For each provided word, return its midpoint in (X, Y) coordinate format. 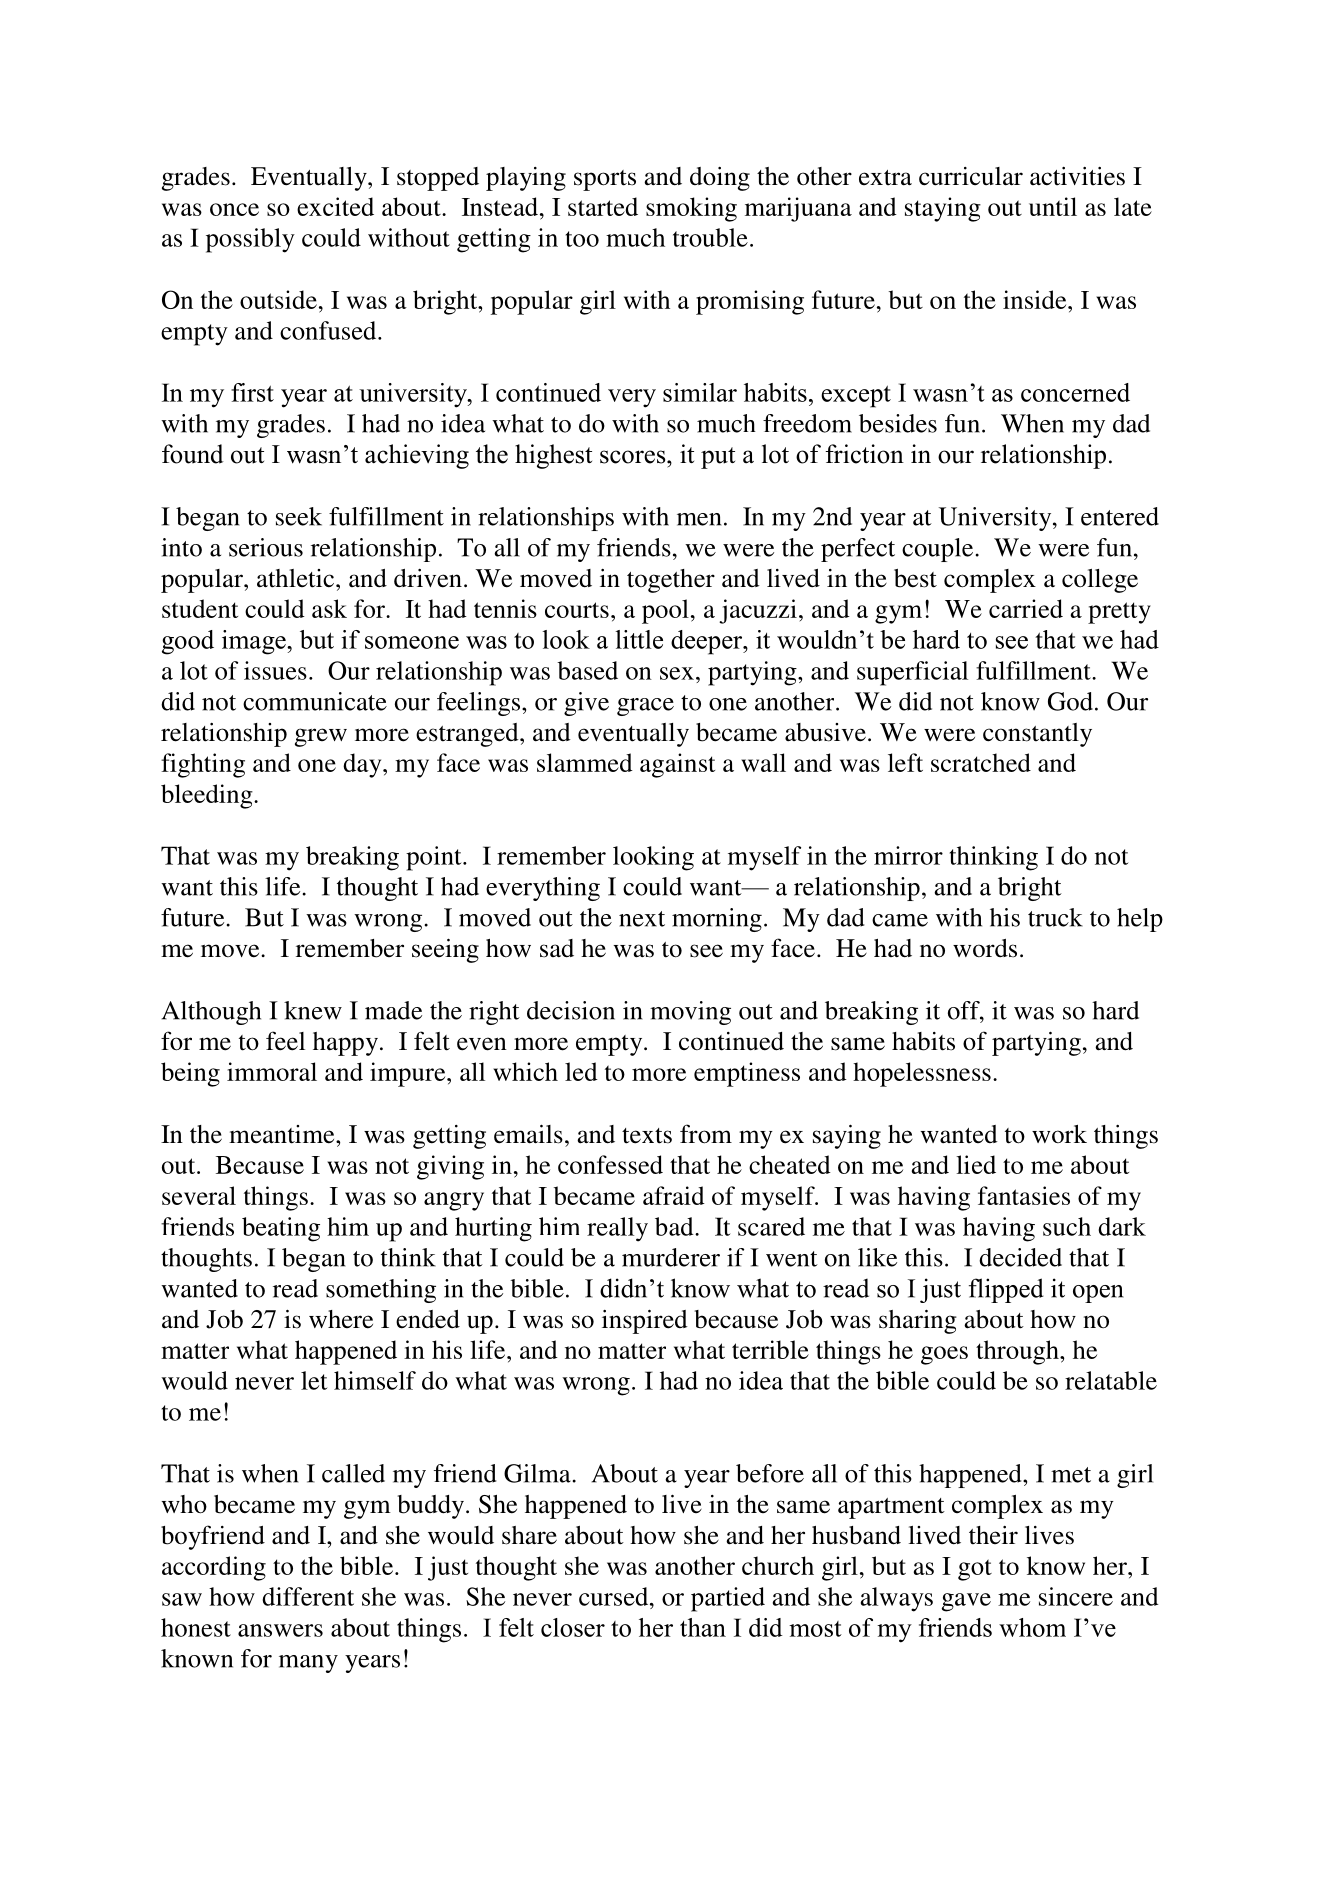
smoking (691, 209)
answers (280, 1630)
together (671, 581)
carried (1026, 608)
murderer (671, 1257)
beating (281, 1229)
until (1053, 206)
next (642, 919)
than (703, 1627)
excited (335, 206)
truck (1055, 917)
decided (1020, 1257)
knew (313, 1010)
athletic (297, 578)
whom (1032, 1627)
